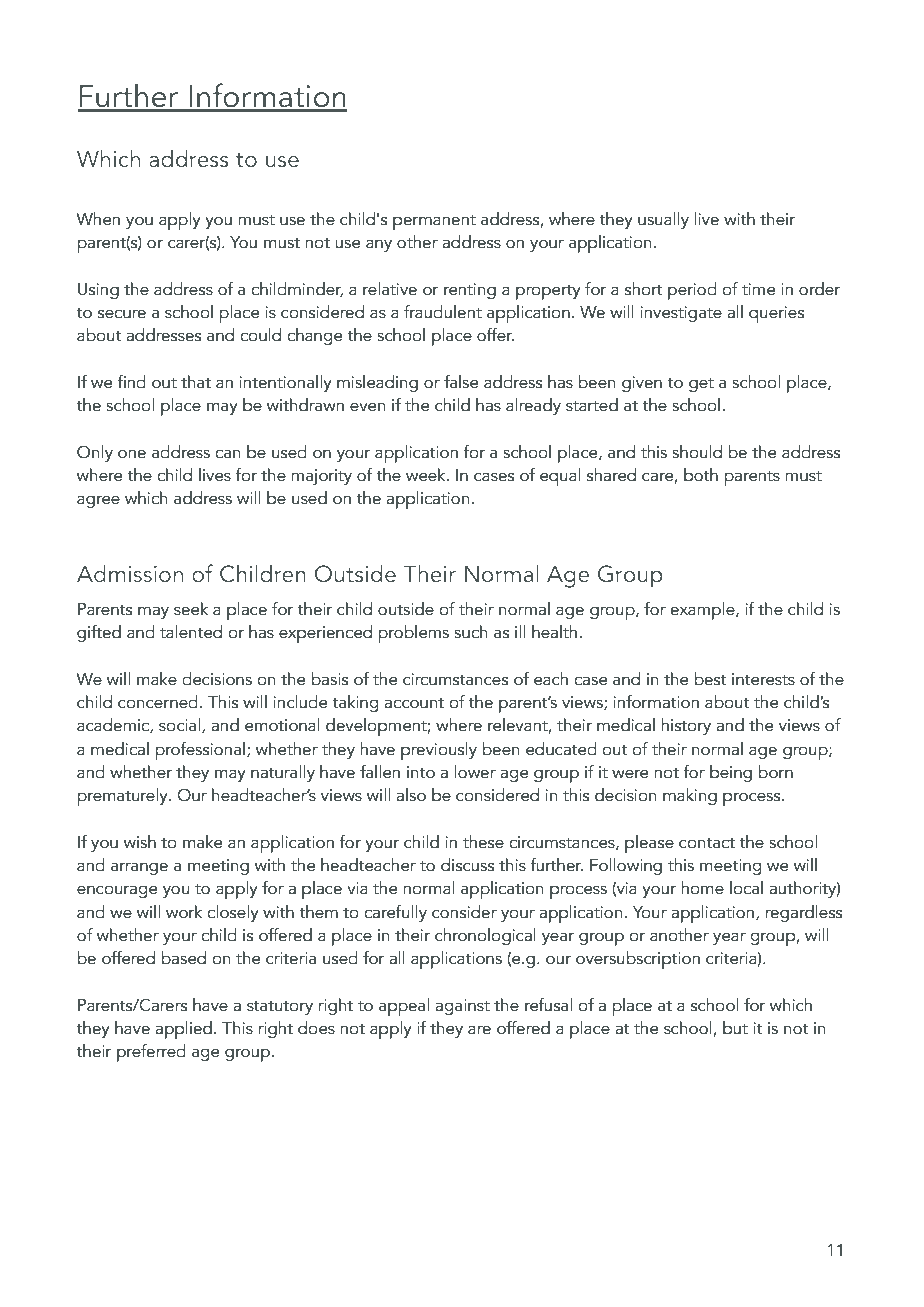  Describe the element at coordinates (470, 632) in the screenshot. I see `such` at that location.
